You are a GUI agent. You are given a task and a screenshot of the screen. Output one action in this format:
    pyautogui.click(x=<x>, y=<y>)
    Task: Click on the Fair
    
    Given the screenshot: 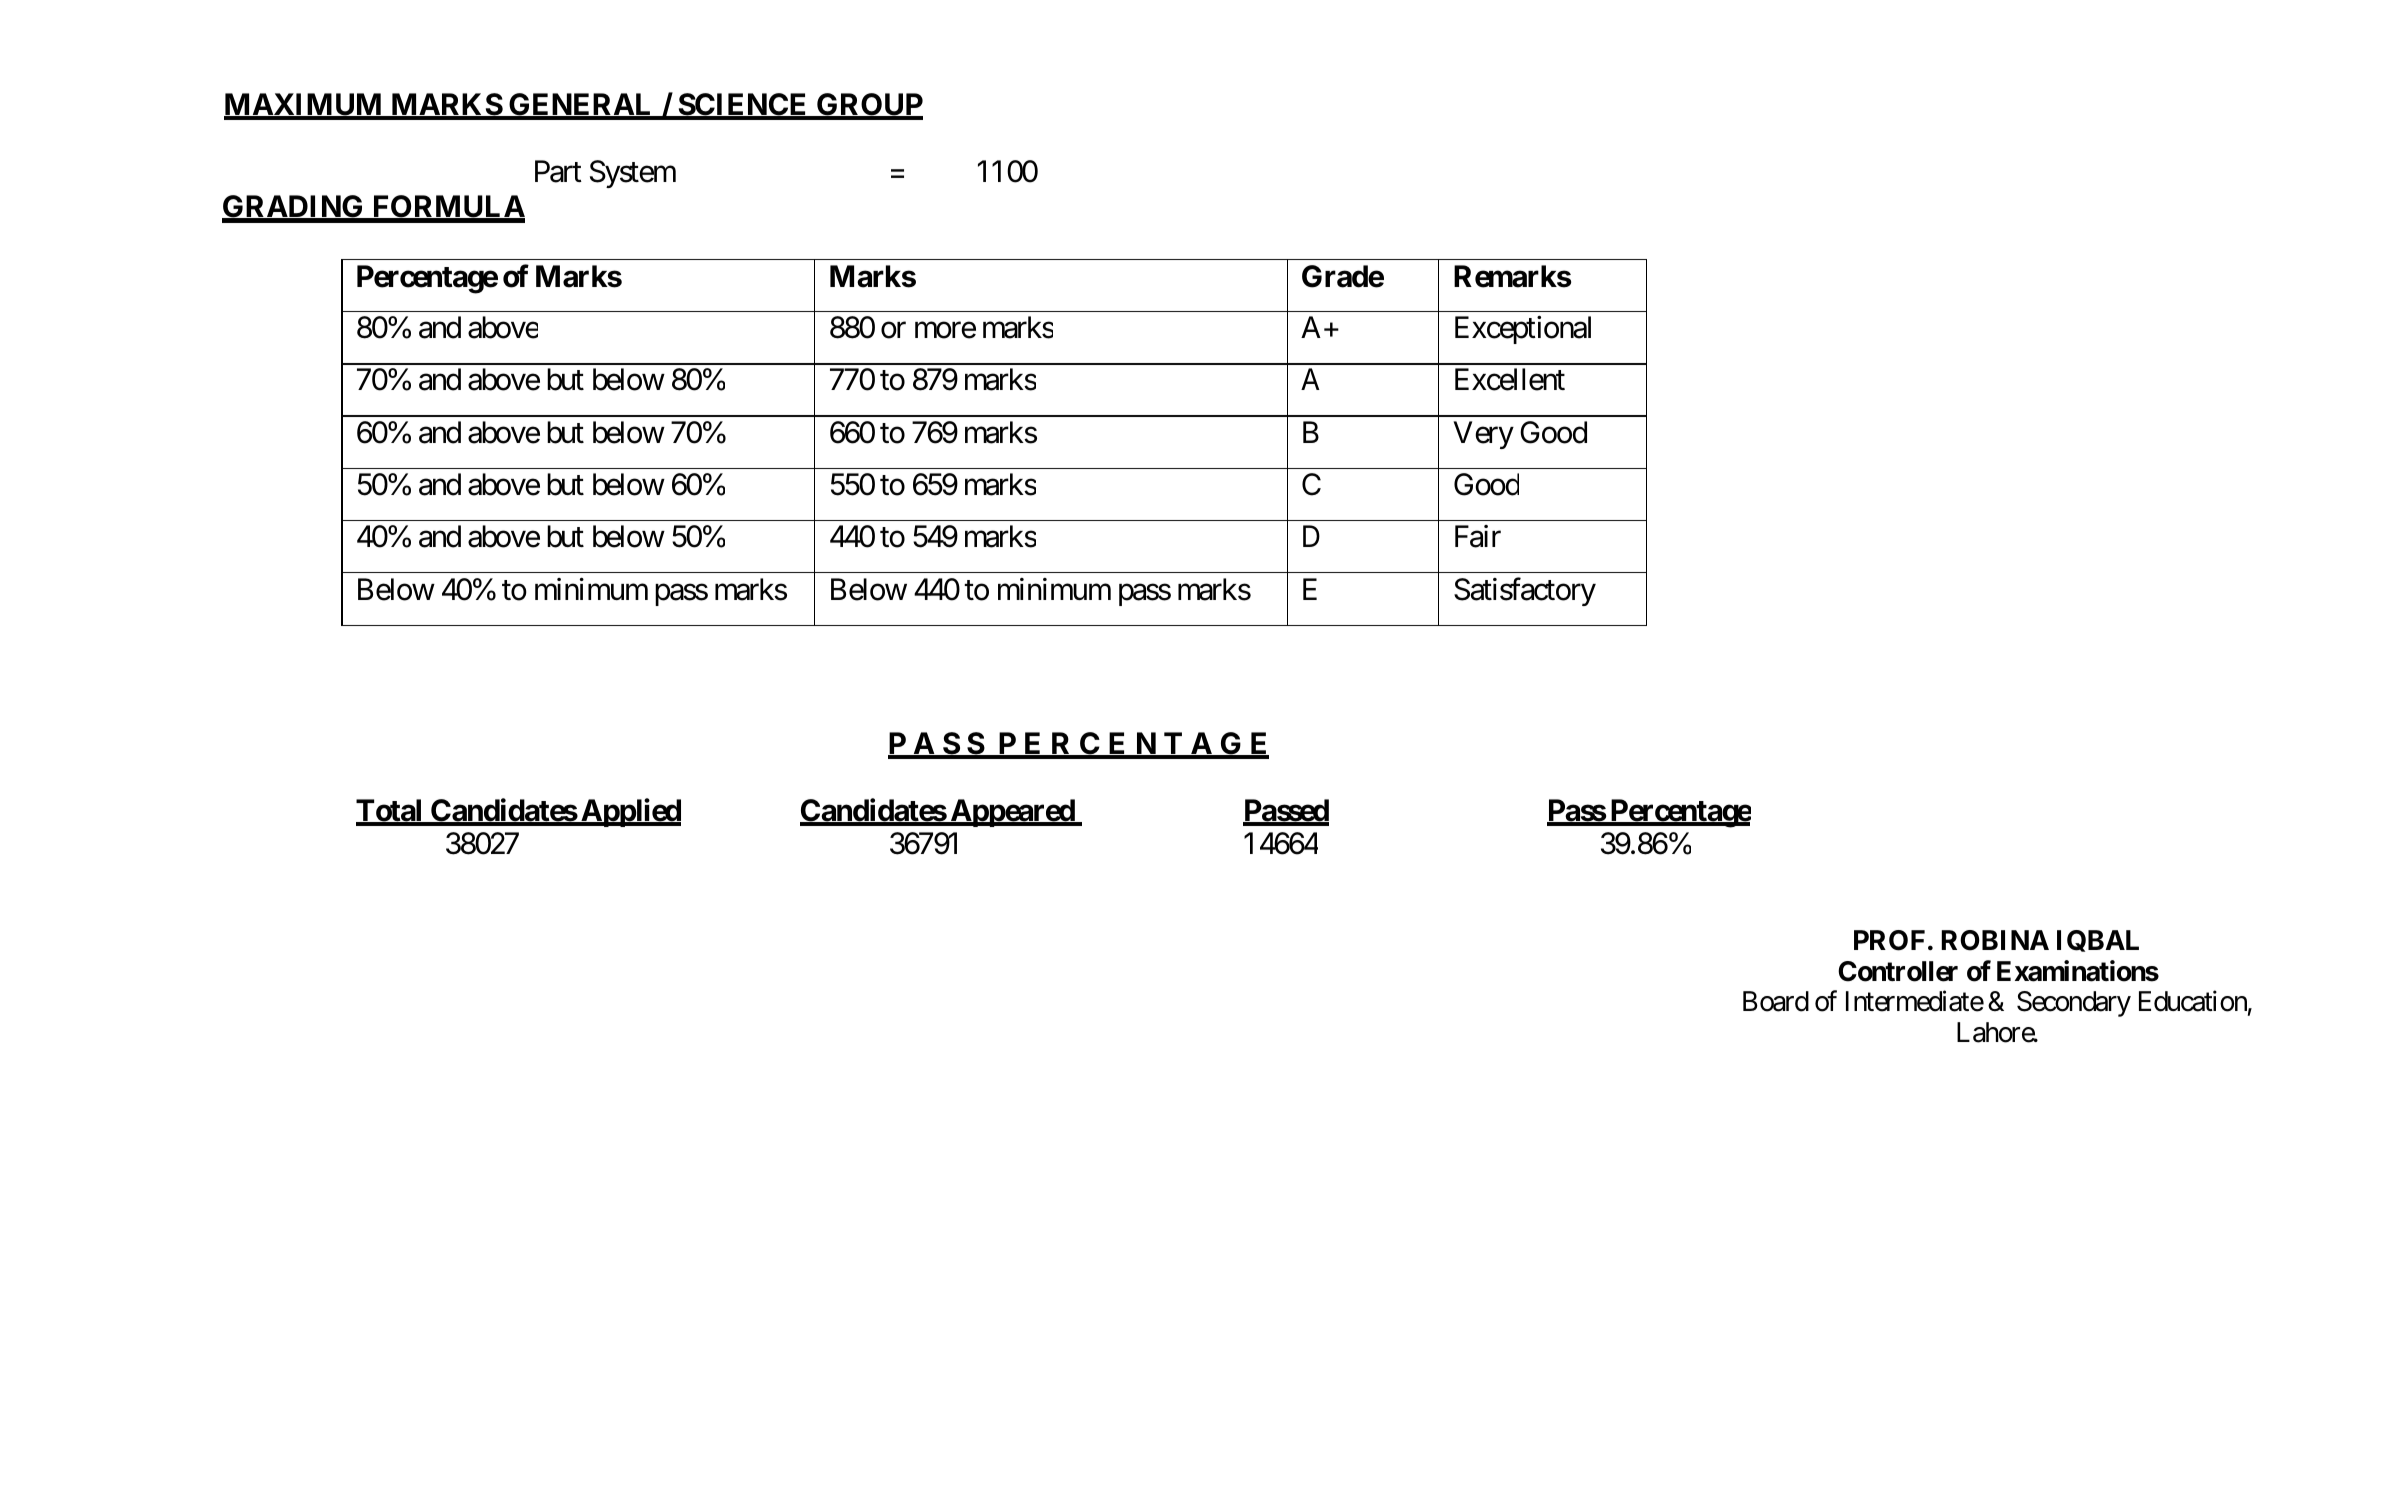 What is the action you would take?
    pyautogui.click(x=1478, y=536)
